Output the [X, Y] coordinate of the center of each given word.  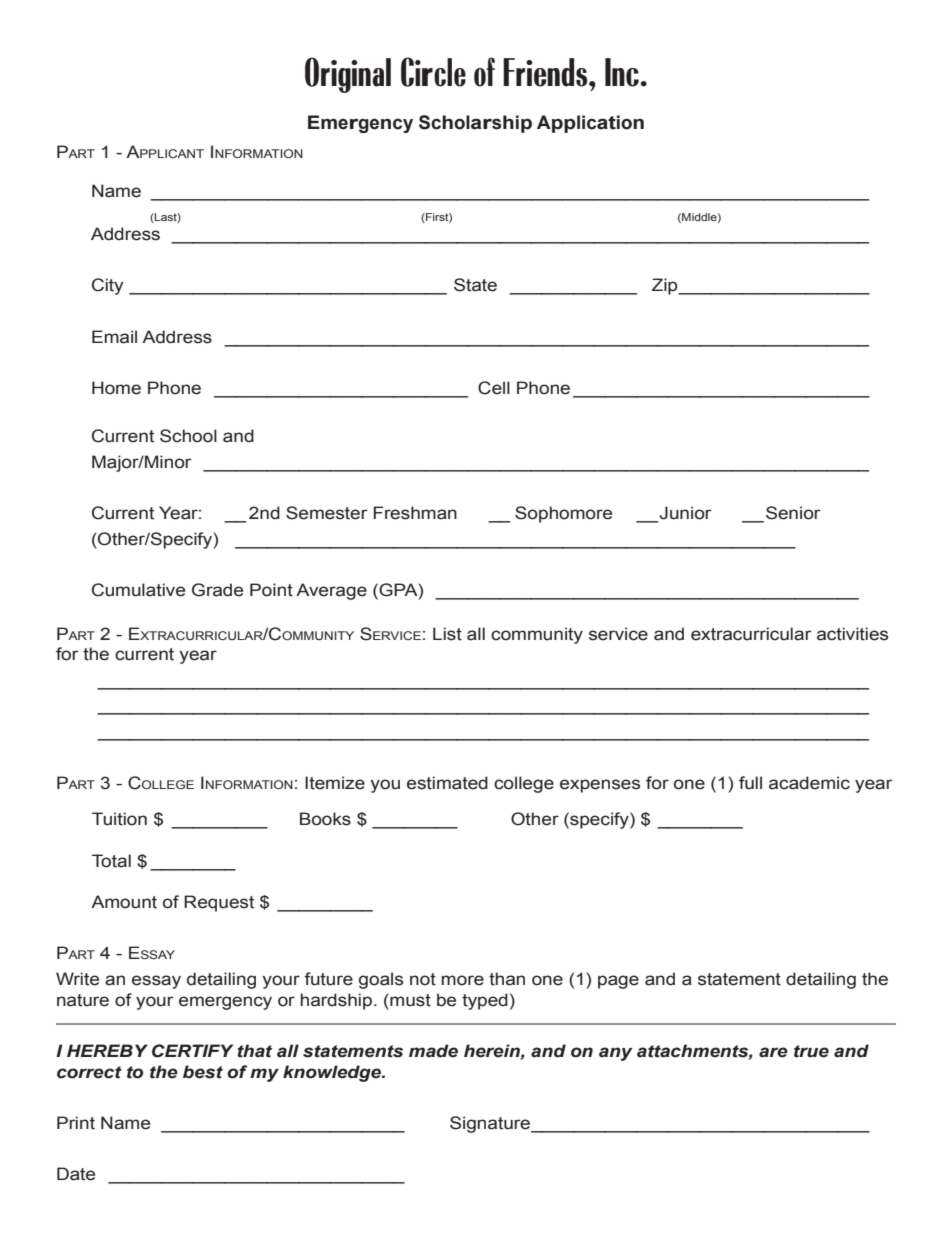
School [188, 436]
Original [348, 75]
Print [76, 1123]
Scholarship [475, 124]
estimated [447, 783]
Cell [494, 388]
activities [852, 634]
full [750, 783]
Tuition [119, 819]
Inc [623, 72]
